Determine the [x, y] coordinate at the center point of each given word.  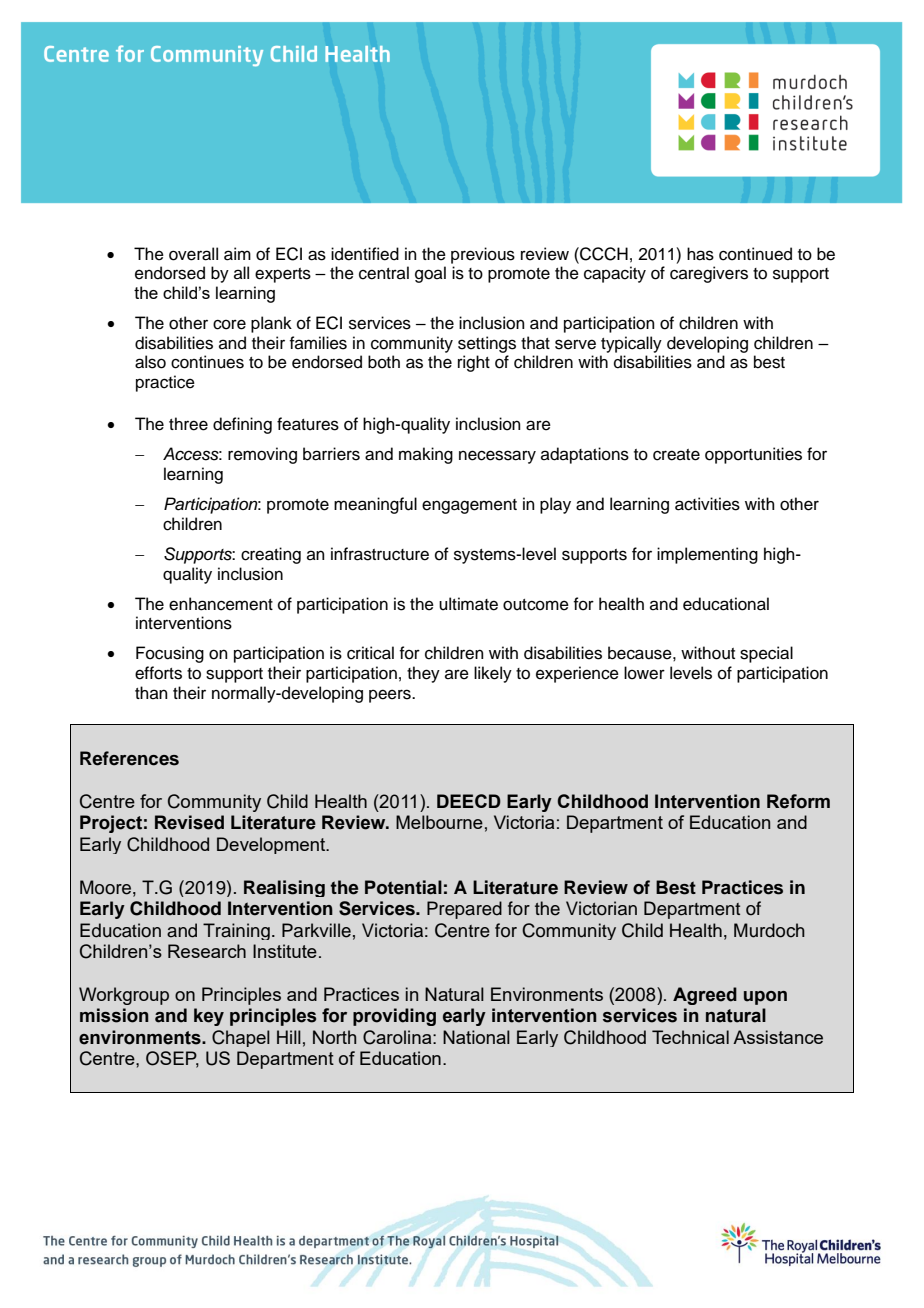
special [766, 654]
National [476, 1037]
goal [430, 274]
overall [193, 254]
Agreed [705, 996]
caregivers [709, 274]
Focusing [170, 654]
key [209, 1017]
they [423, 674]
